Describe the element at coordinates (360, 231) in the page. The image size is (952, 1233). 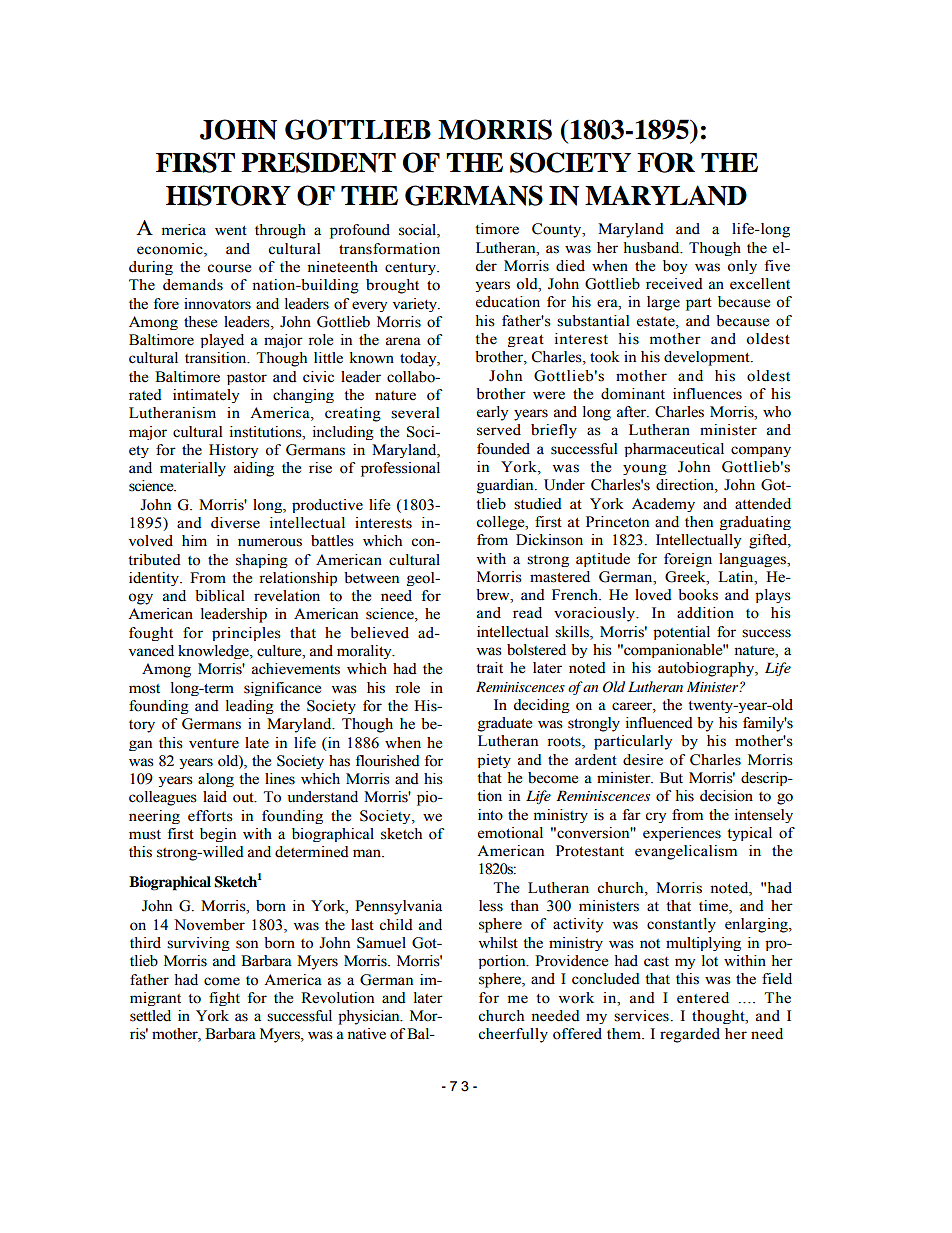
I see `profound` at that location.
